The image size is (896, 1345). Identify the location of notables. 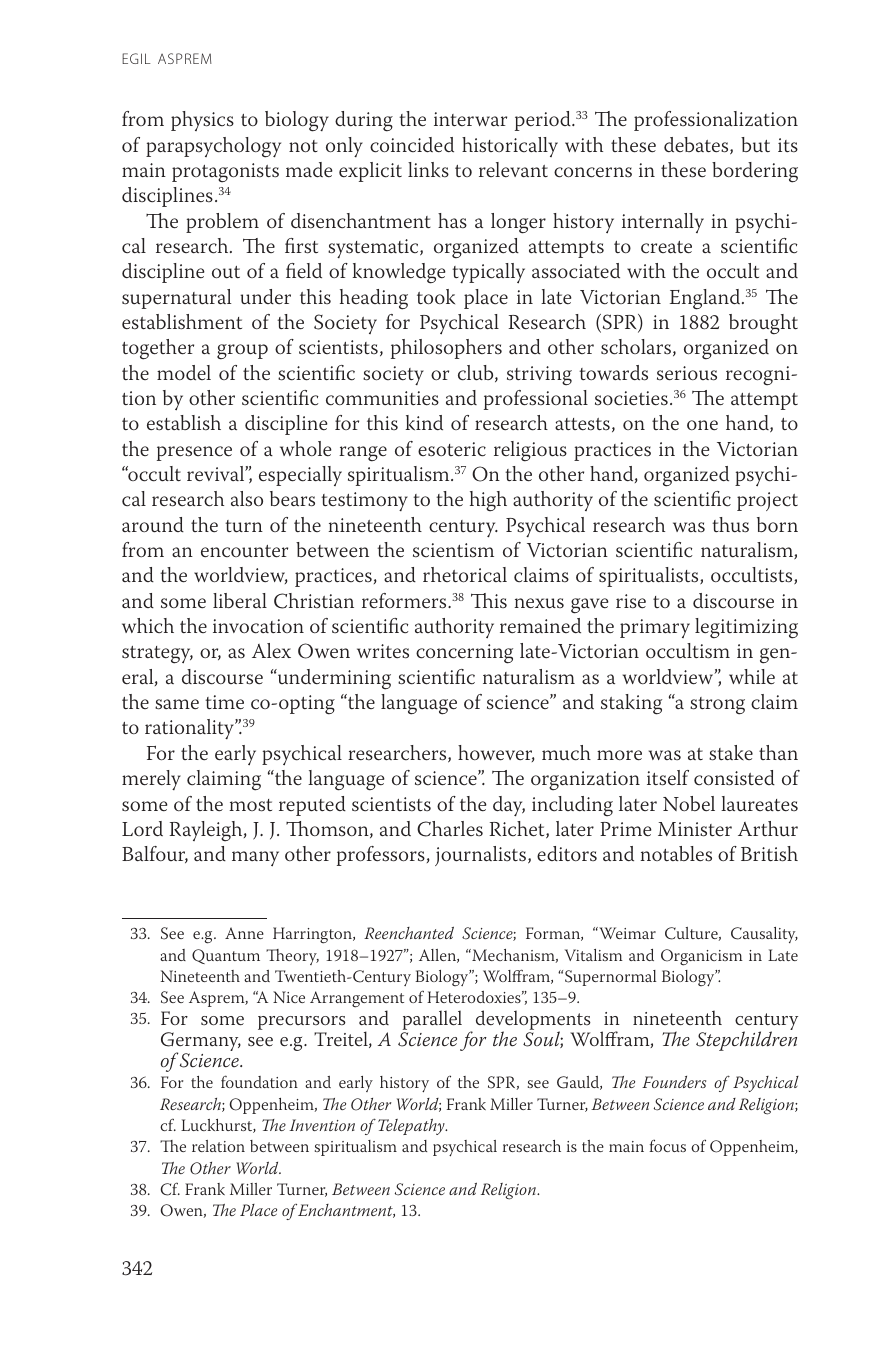
(676, 854).
